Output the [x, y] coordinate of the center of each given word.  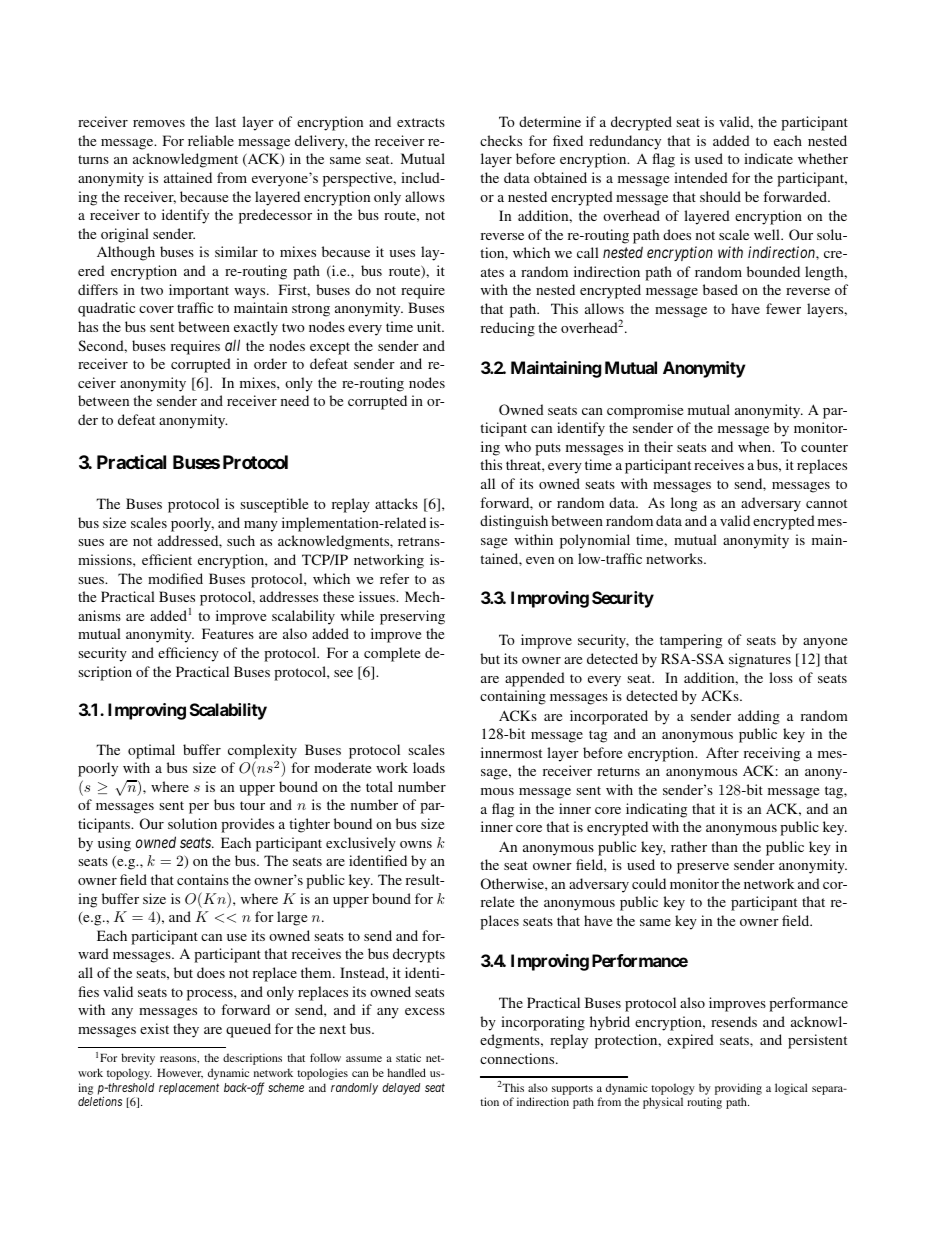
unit [430, 326]
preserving [412, 617]
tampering [691, 641]
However [180, 1073]
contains [203, 879]
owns [416, 844]
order [270, 363]
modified [175, 578]
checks [501, 140]
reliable [211, 140]
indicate [768, 158]
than [724, 846]
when [756, 446]
